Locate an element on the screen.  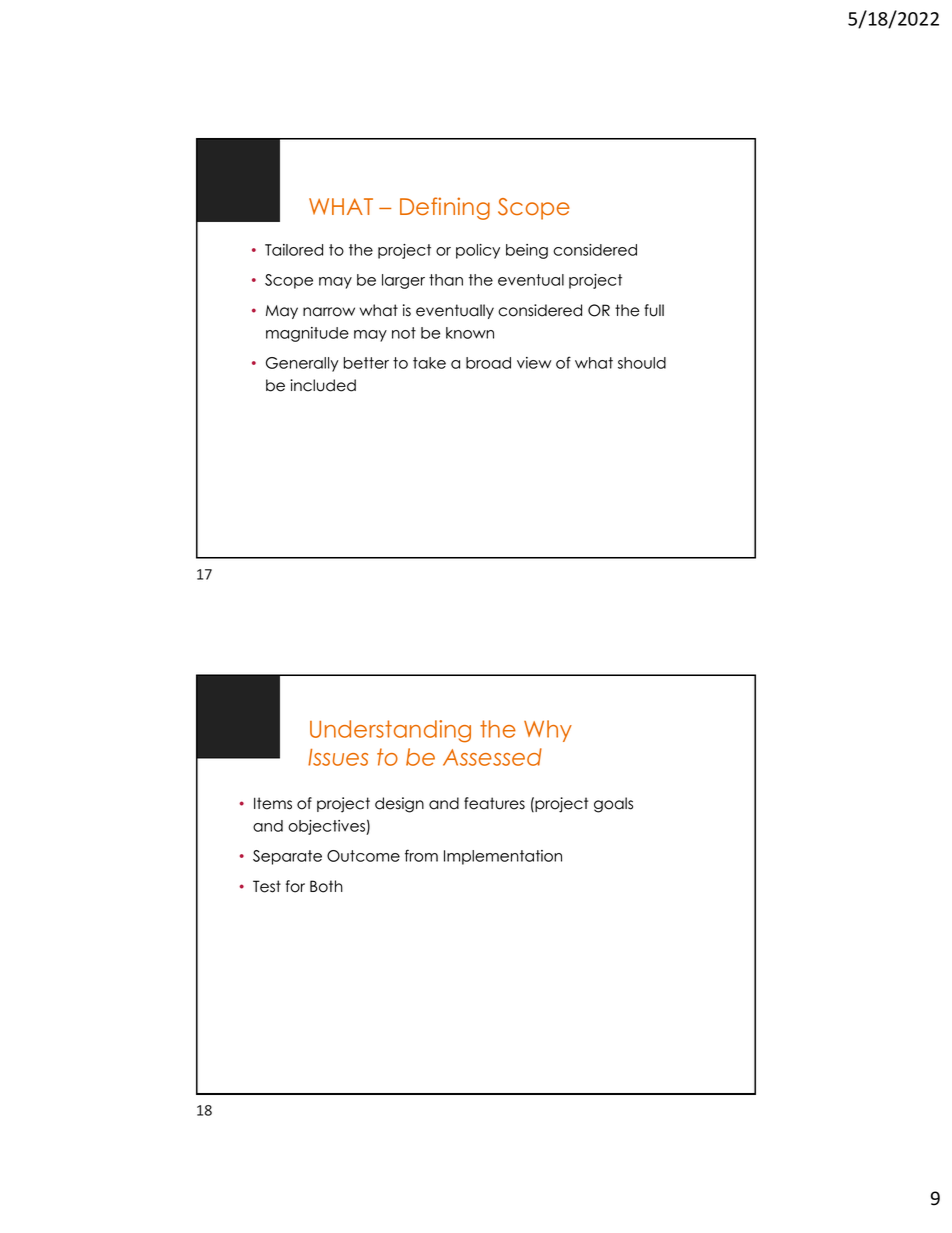
Issues is located at coordinates (338, 757).
